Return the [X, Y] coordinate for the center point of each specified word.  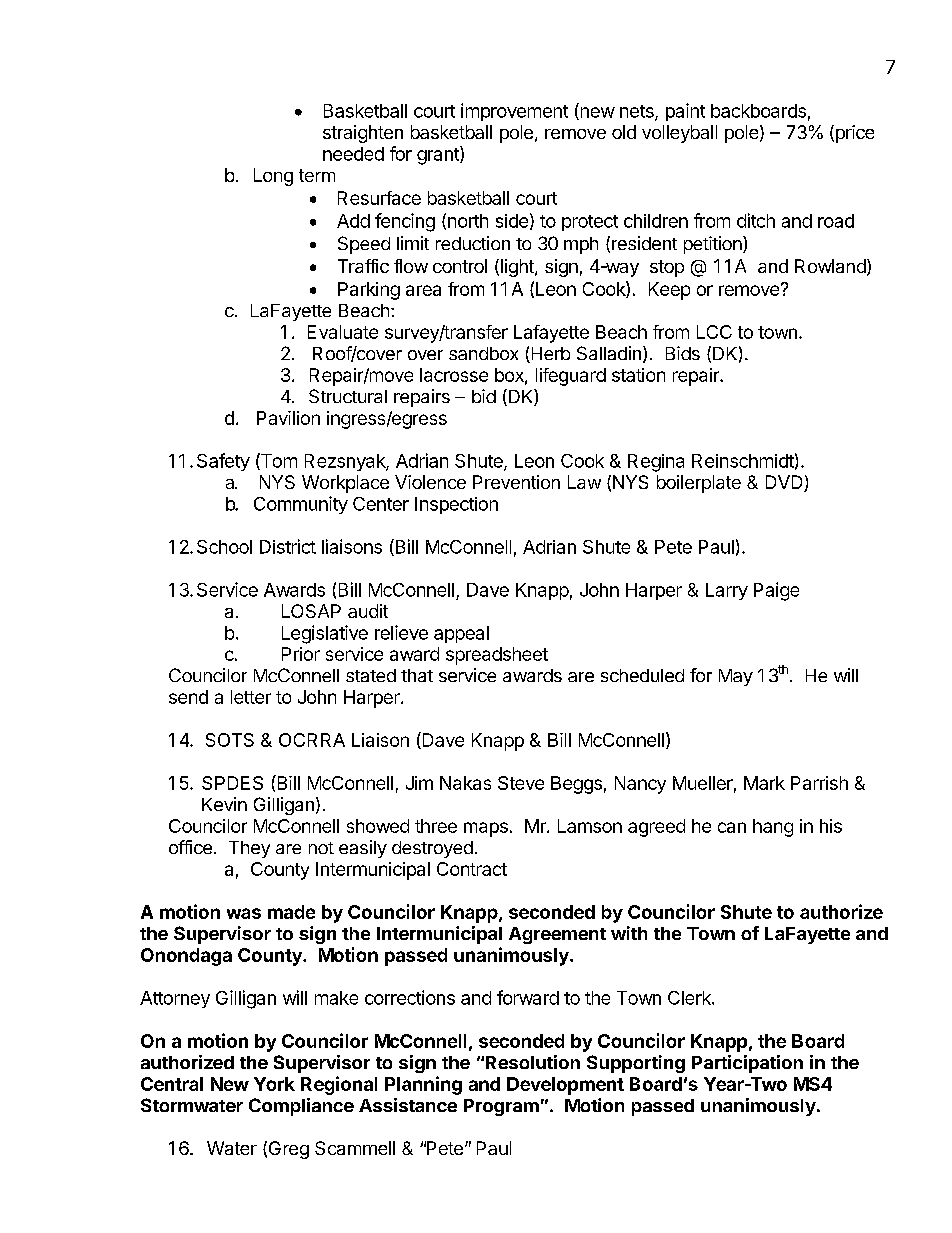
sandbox [483, 353]
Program [501, 1107]
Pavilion [288, 418]
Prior [301, 654]
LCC [714, 332]
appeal [461, 634]
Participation [747, 1064]
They [249, 849]
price [853, 134]
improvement [514, 112]
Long [273, 177]
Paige [776, 591]
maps [486, 829]
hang [773, 828]
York [274, 1084]
